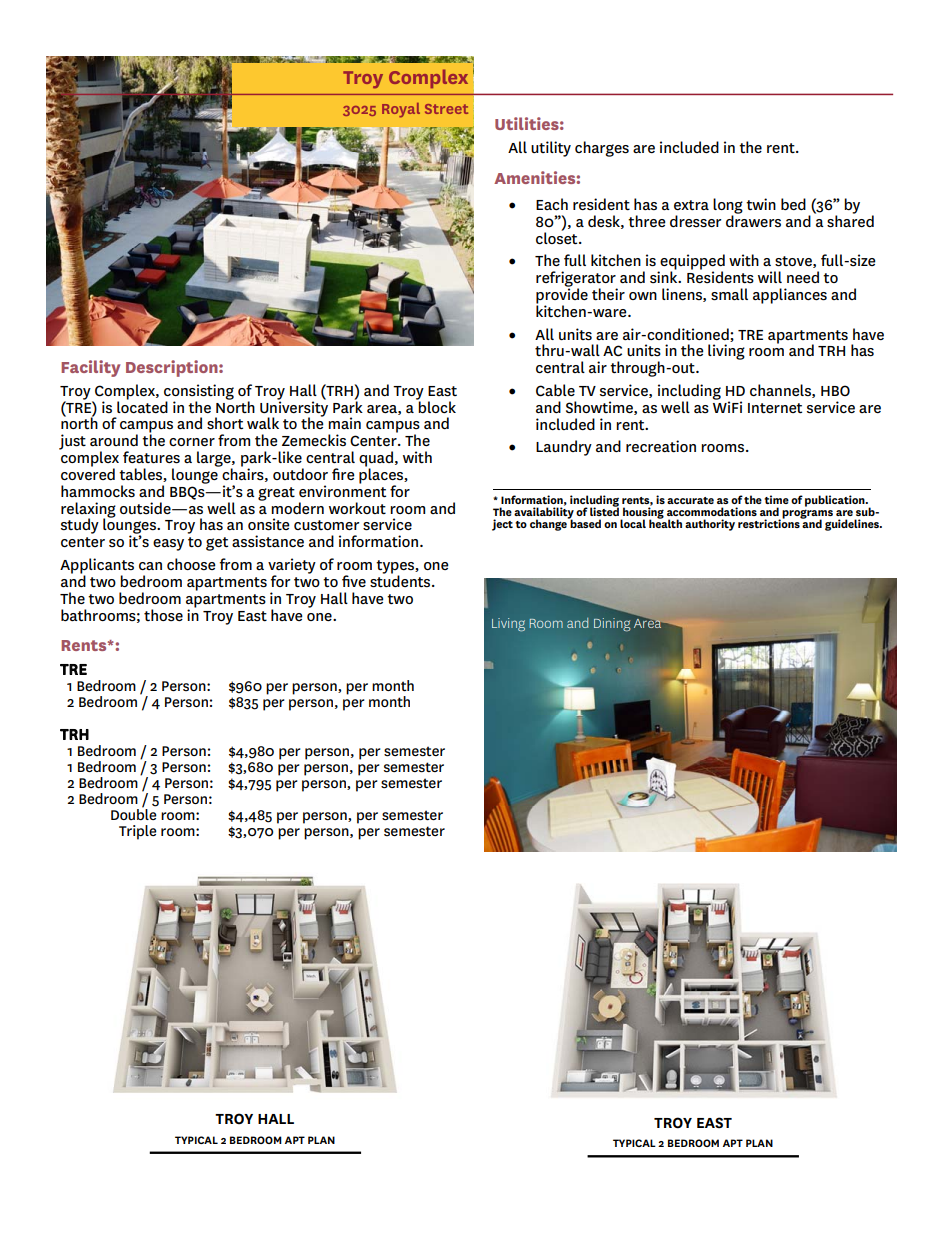 The height and width of the document is (1233, 952). I want to click on Street, so click(446, 109).
